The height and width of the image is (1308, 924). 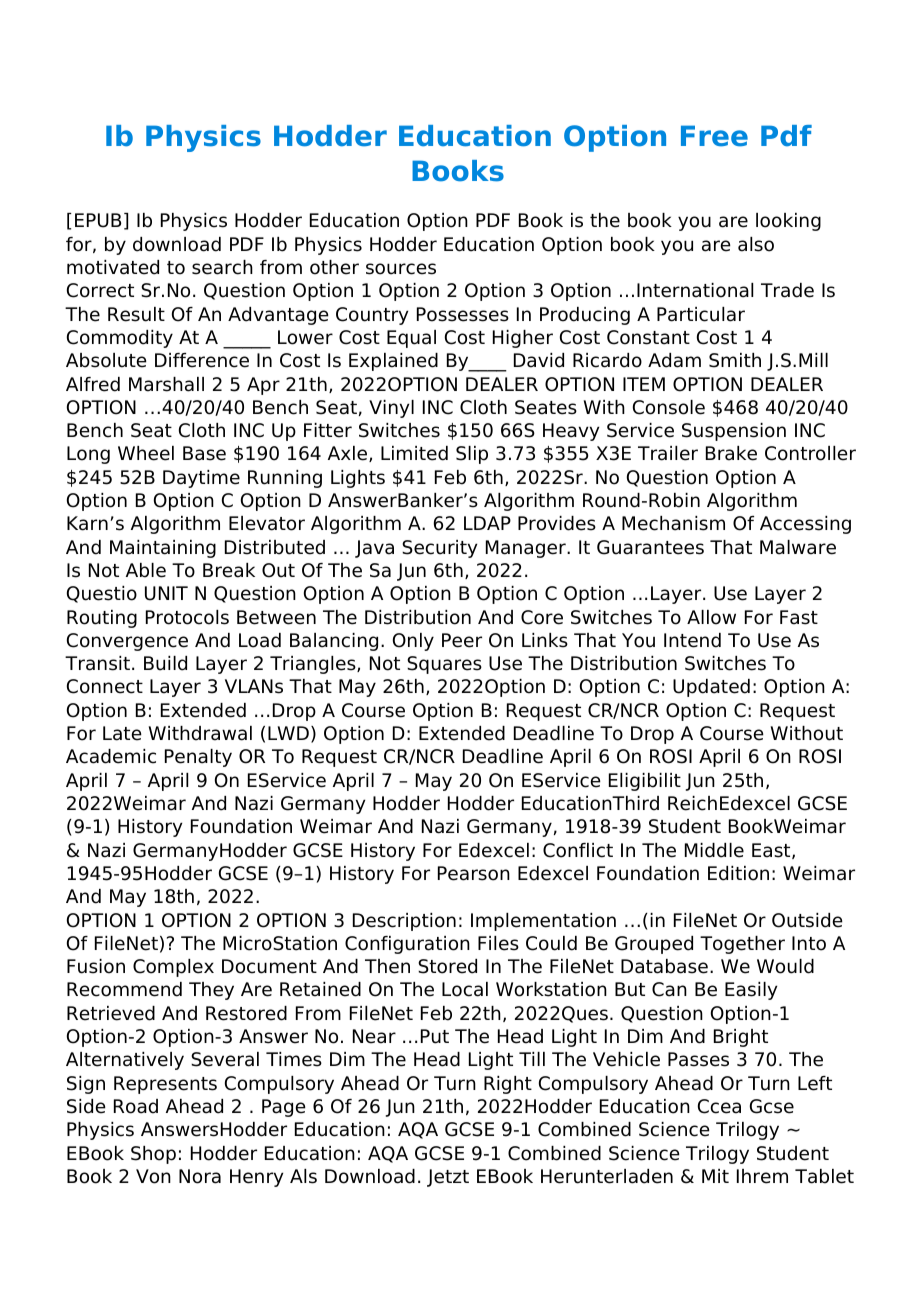 I want to click on Shop, so click(x=153, y=1155).
